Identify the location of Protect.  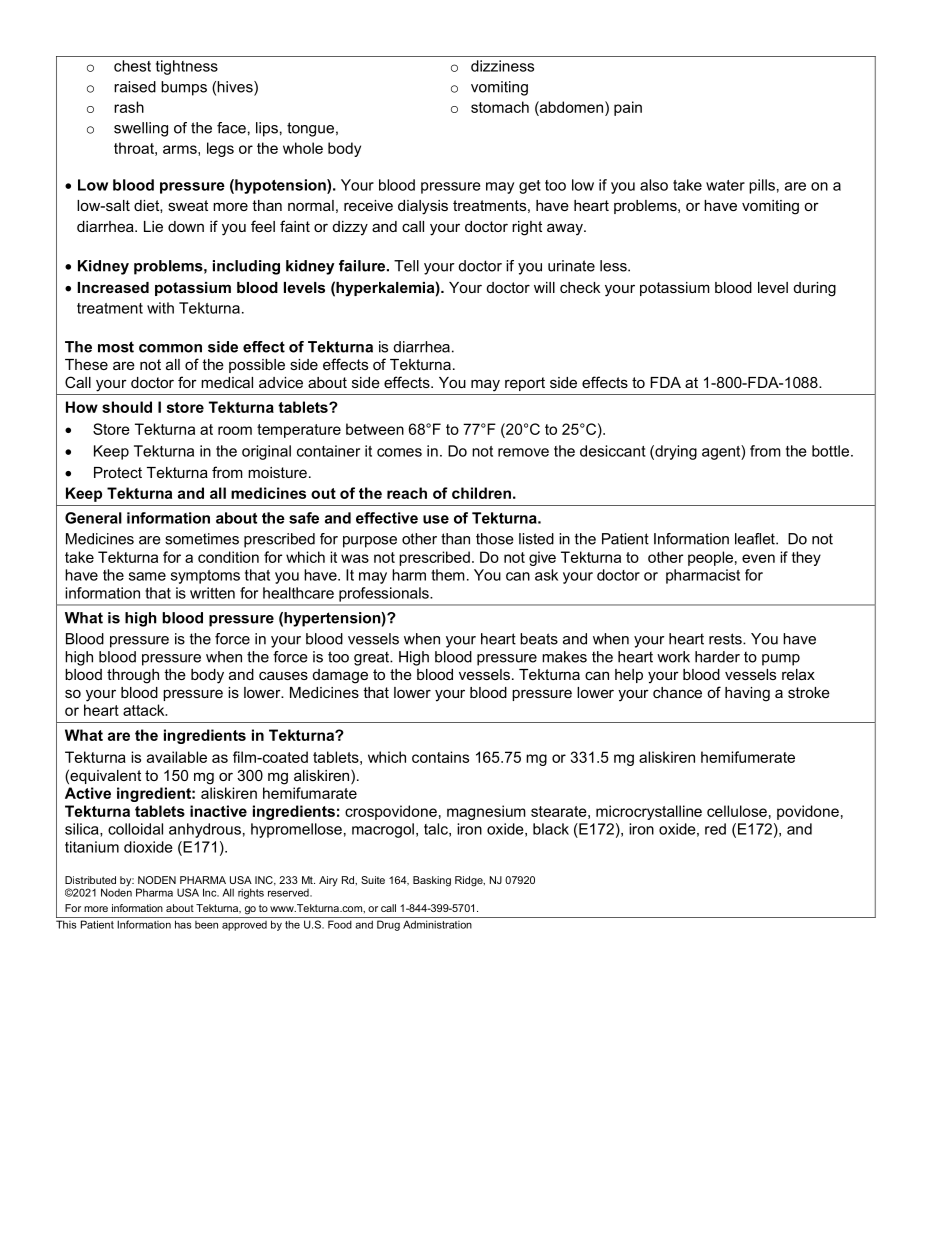
(118, 472).
